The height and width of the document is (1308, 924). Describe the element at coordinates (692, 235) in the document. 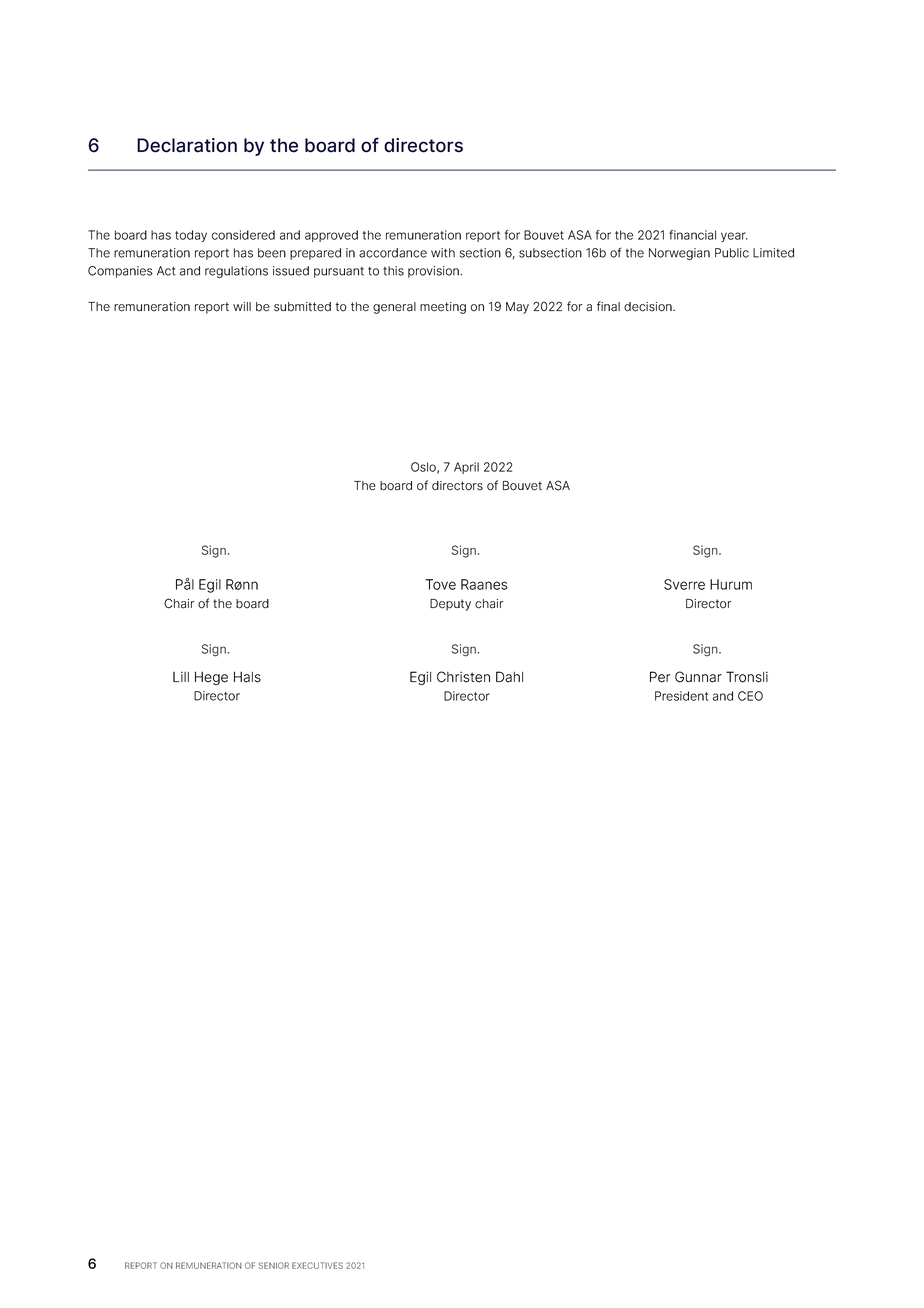

I see `financial` at that location.
